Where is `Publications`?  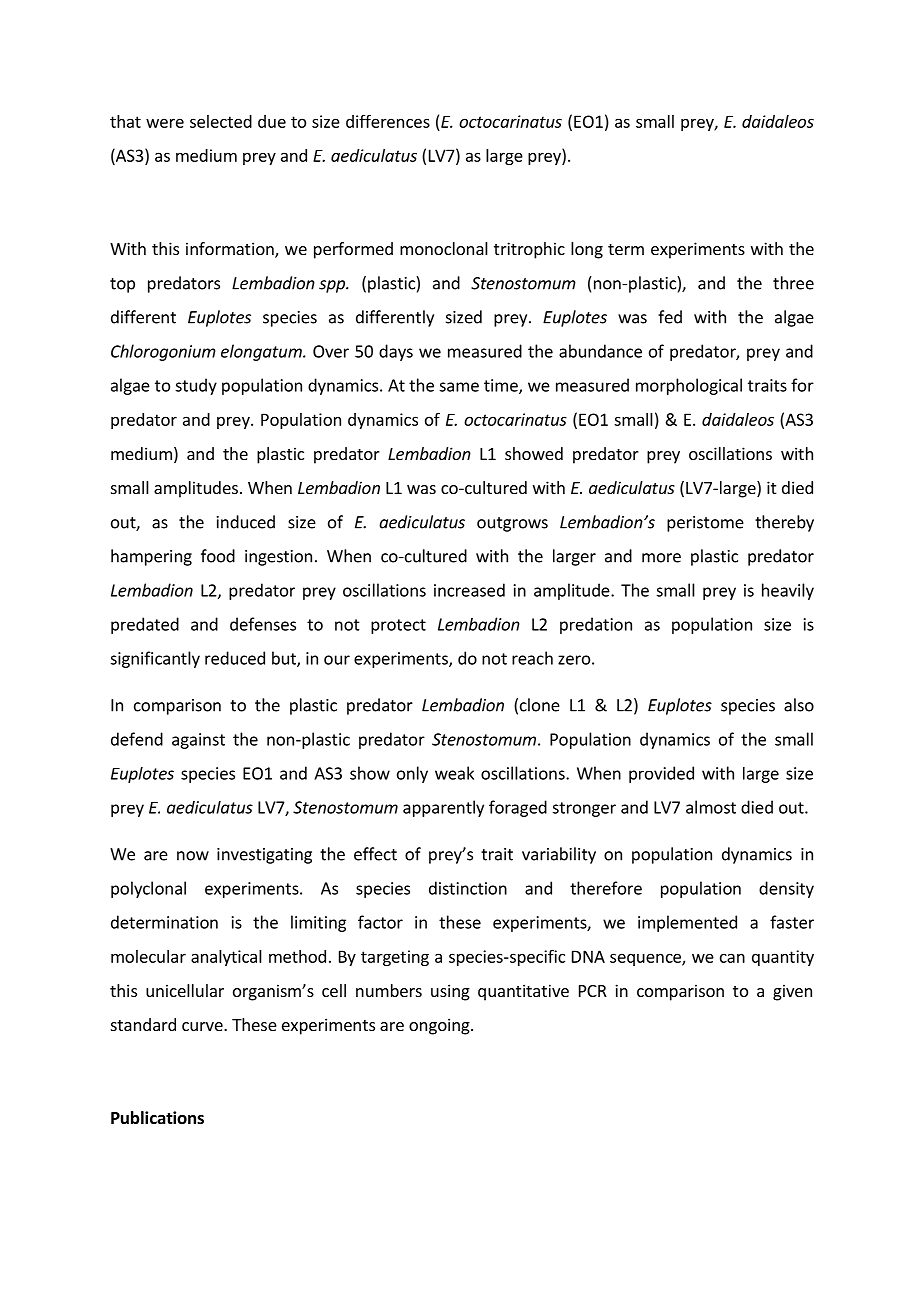
Publications is located at coordinates (157, 1118).
